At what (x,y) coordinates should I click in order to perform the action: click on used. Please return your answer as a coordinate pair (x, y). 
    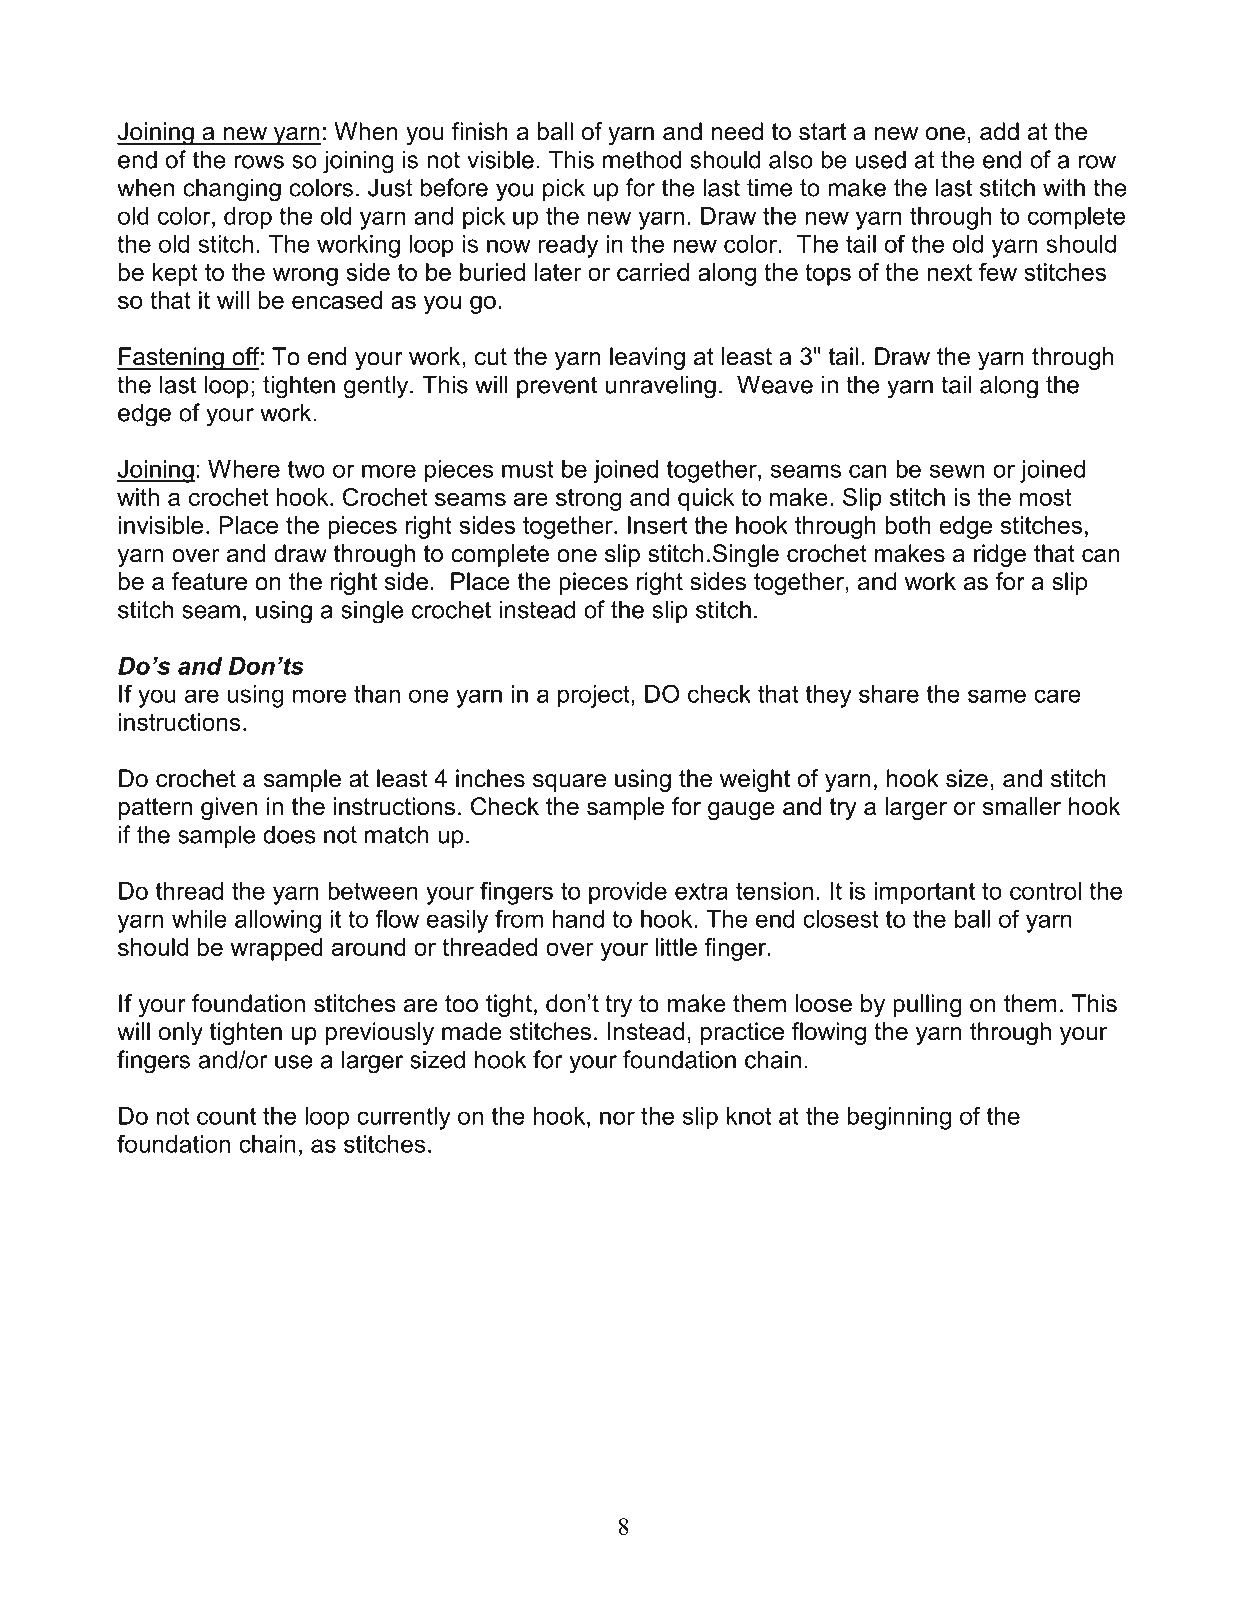
    Looking at the image, I should click on (880, 159).
